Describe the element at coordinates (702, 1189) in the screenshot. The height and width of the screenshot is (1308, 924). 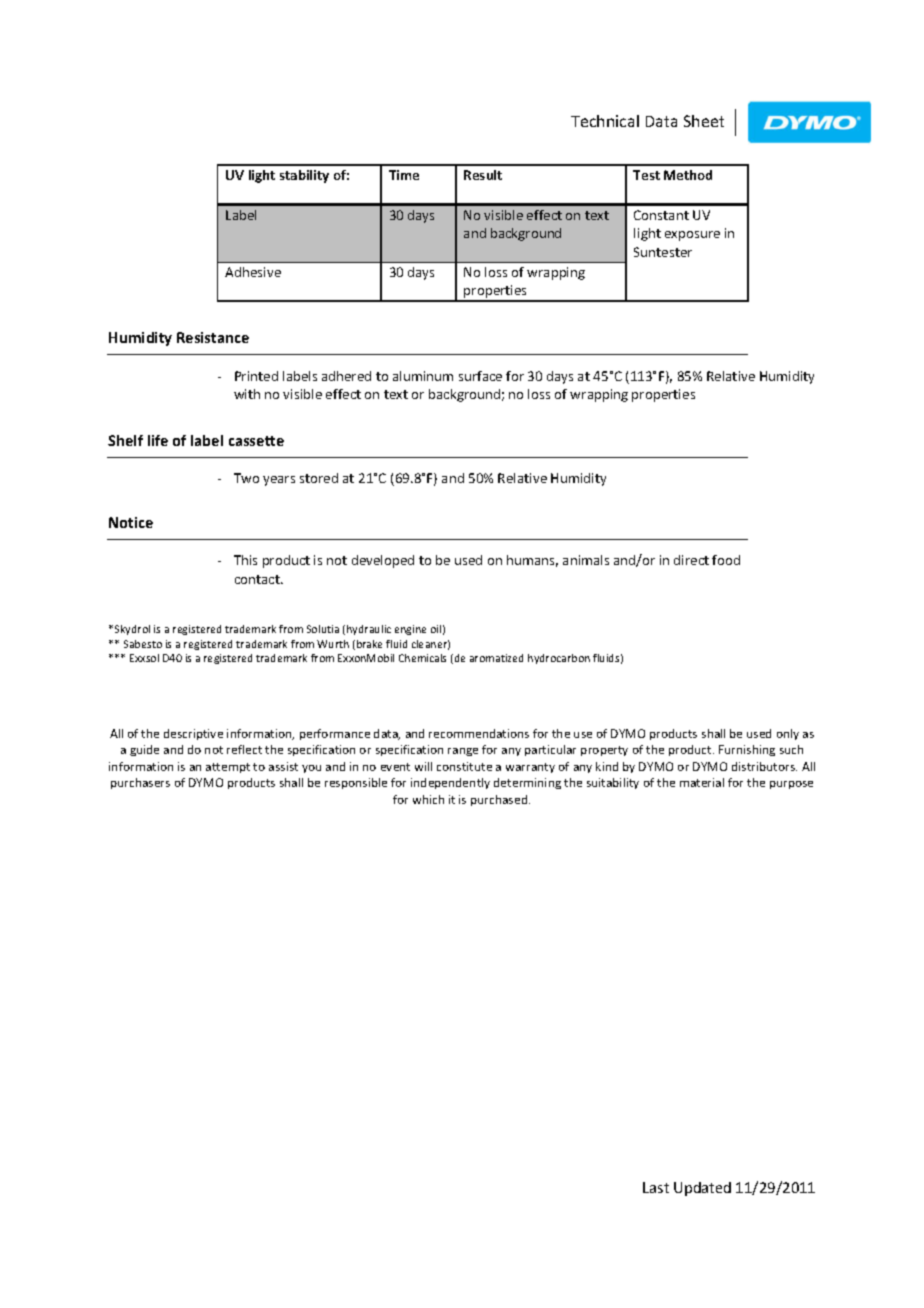
I see `Updated` at that location.
